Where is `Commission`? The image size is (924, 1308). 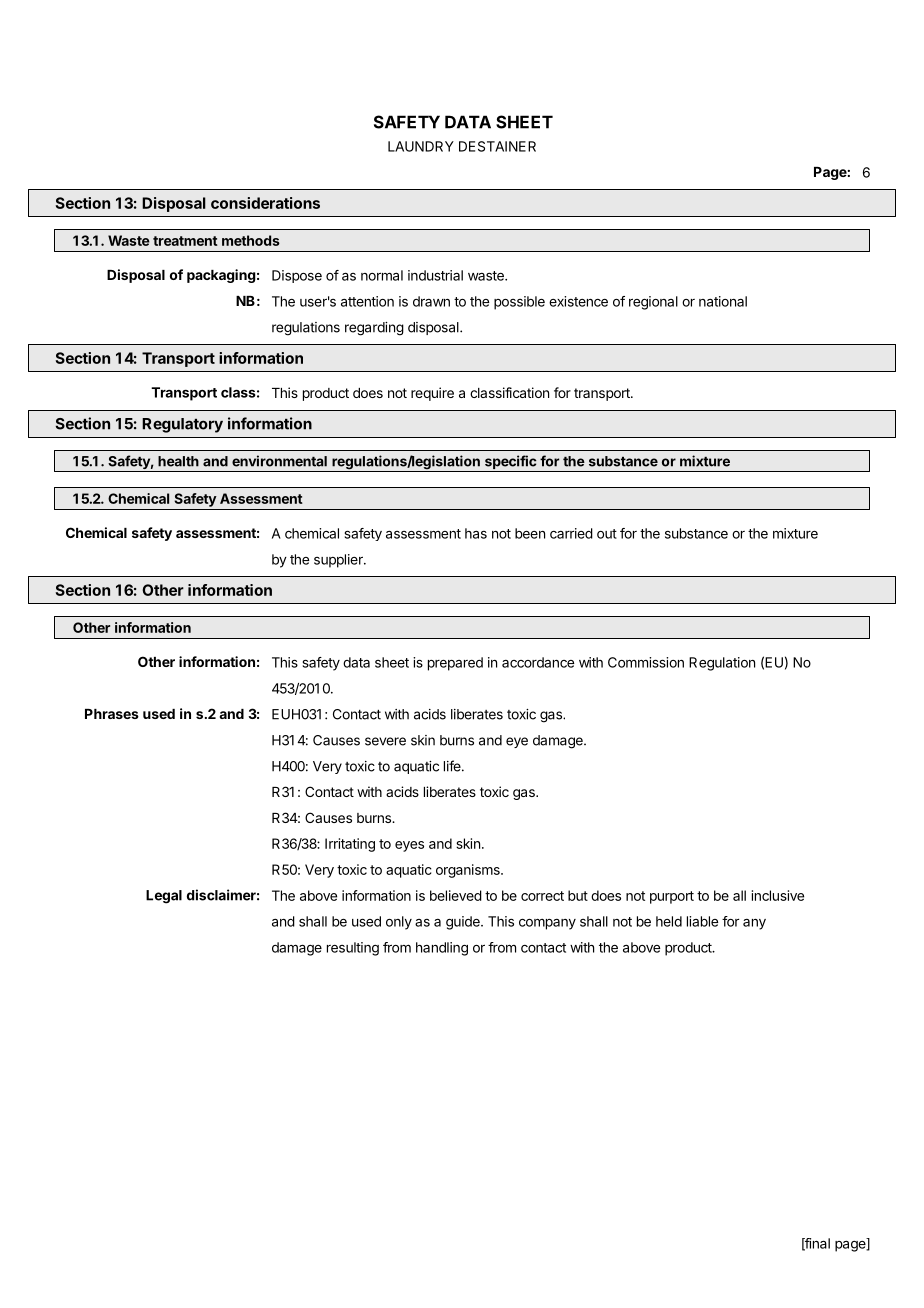 Commission is located at coordinates (646, 662).
